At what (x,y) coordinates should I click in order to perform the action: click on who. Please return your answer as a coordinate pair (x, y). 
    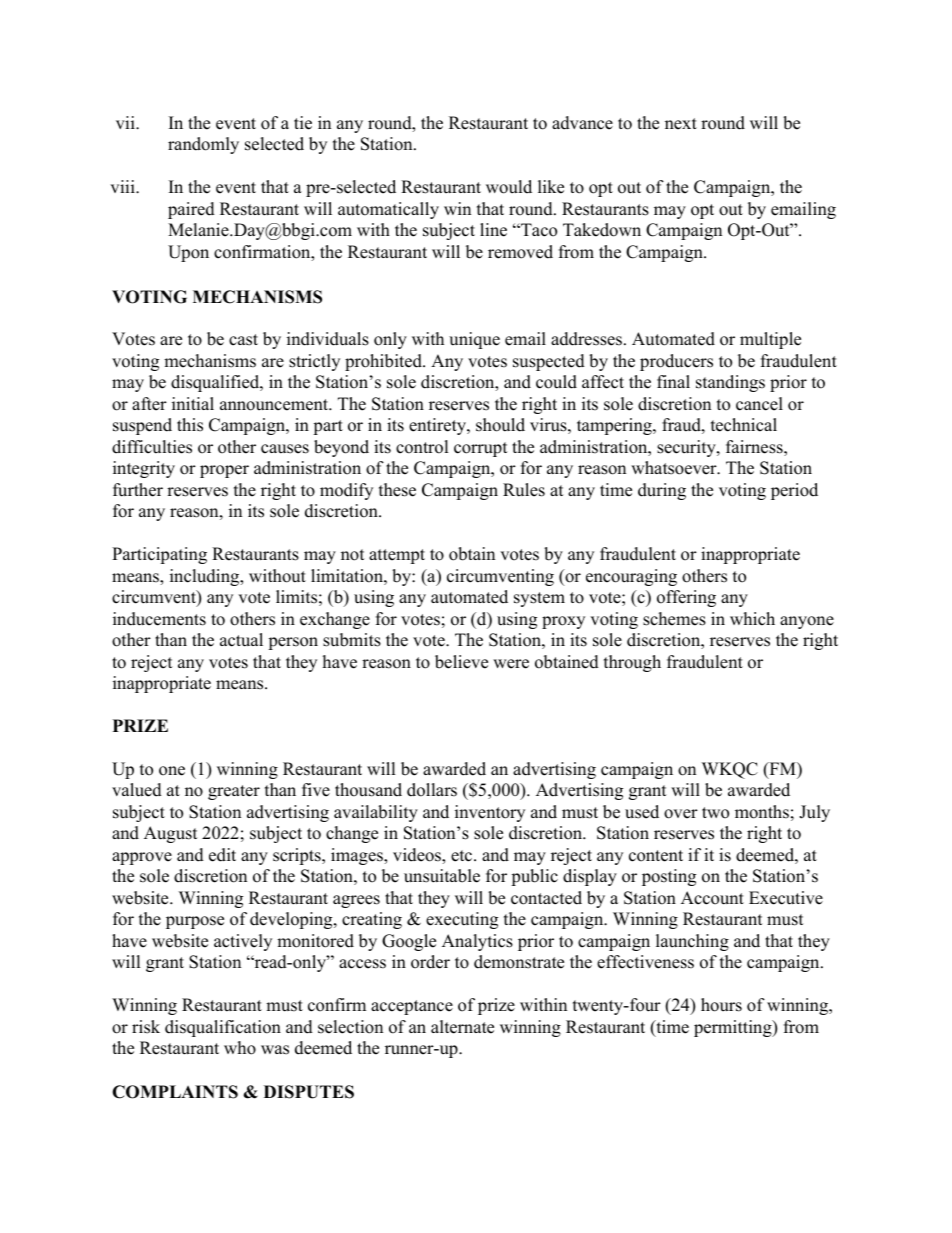
    Looking at the image, I should click on (240, 1048).
